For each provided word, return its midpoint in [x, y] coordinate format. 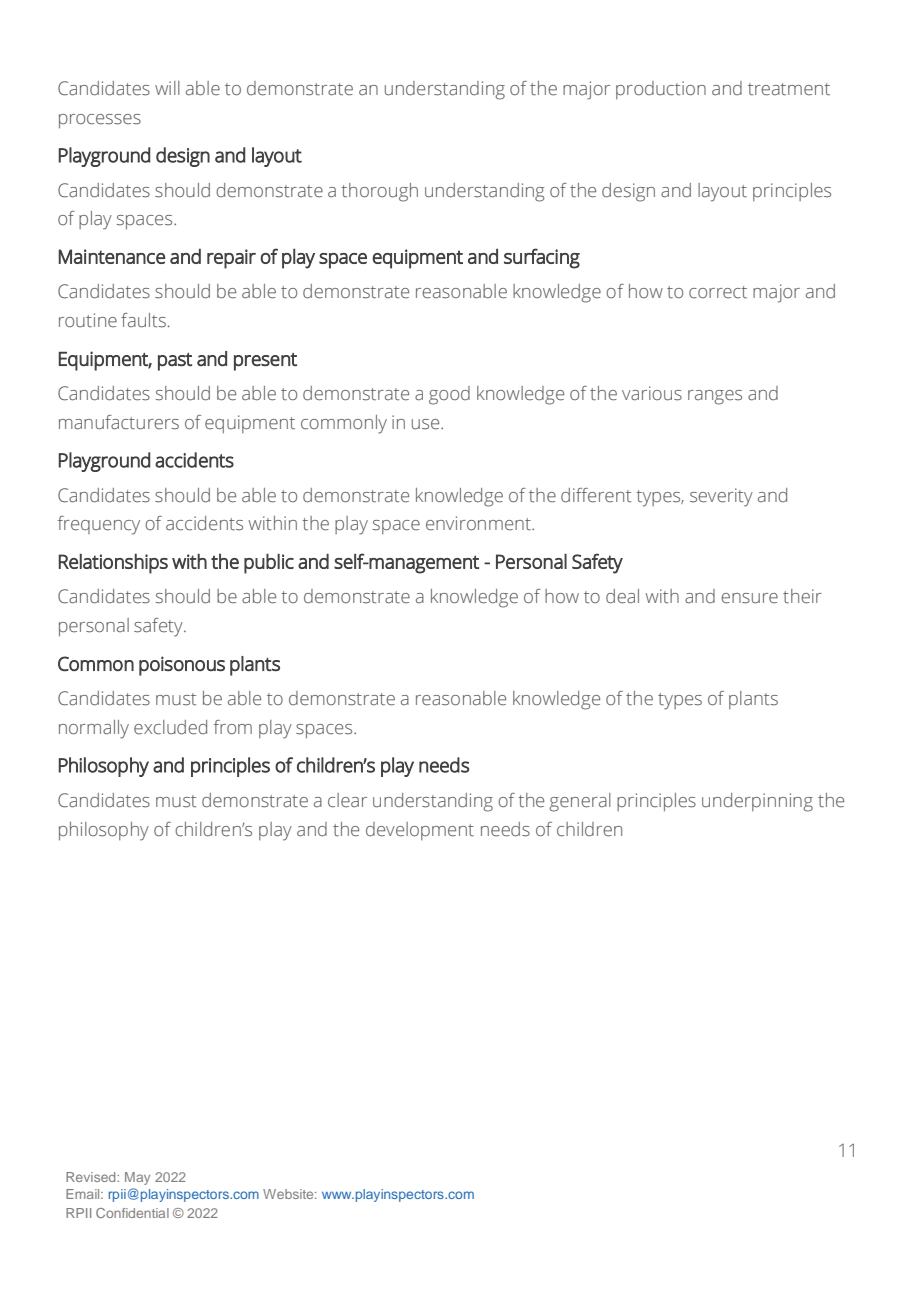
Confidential [132, 1213]
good [449, 395]
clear [347, 800]
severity [721, 497]
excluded [170, 727]
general [580, 802]
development [420, 831]
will [167, 88]
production [661, 90]
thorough [379, 192]
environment [479, 523]
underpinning [757, 802]
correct [718, 292]
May [137, 1178]
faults [143, 320]
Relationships [113, 564]
